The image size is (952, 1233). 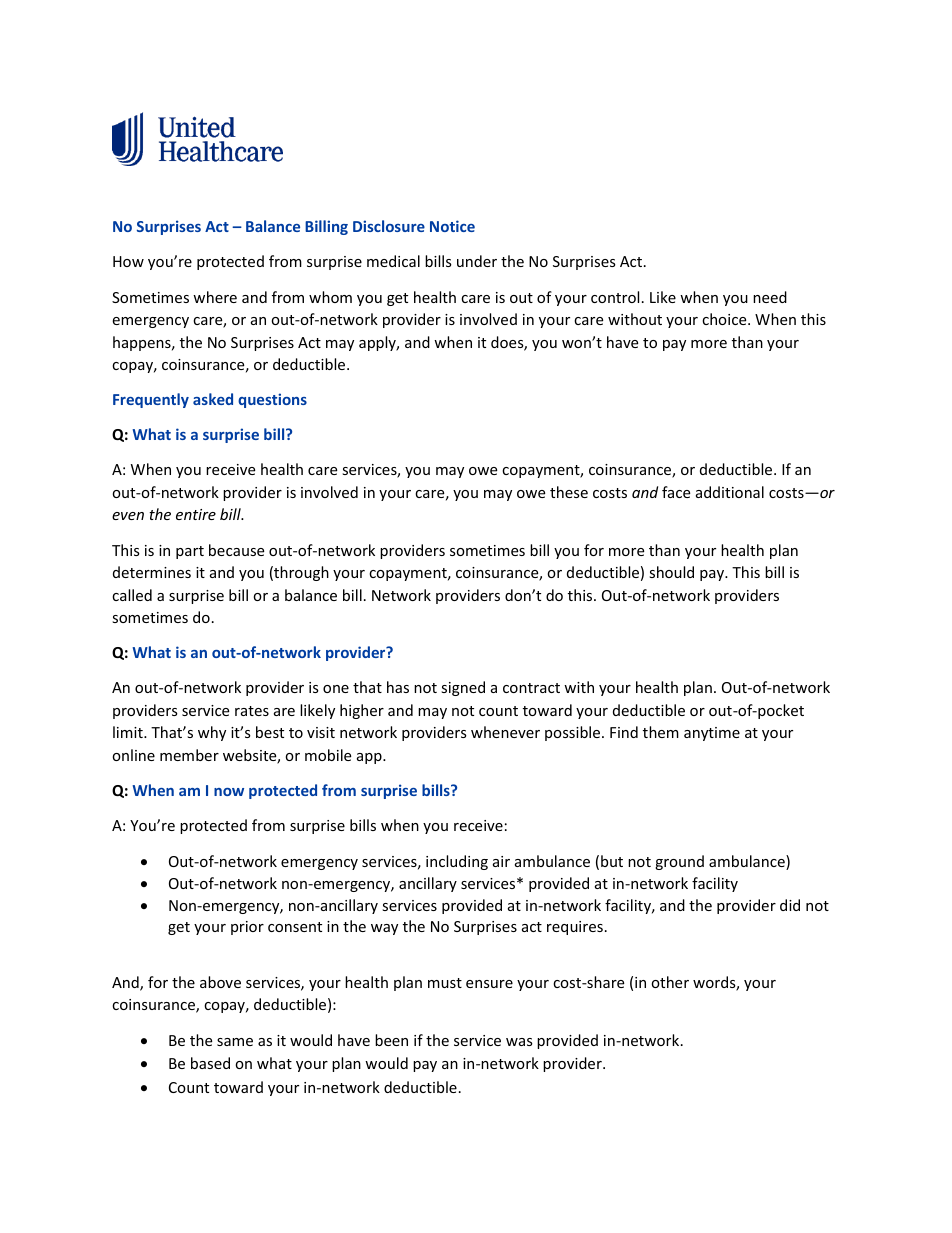 I want to click on under, so click(x=477, y=261).
